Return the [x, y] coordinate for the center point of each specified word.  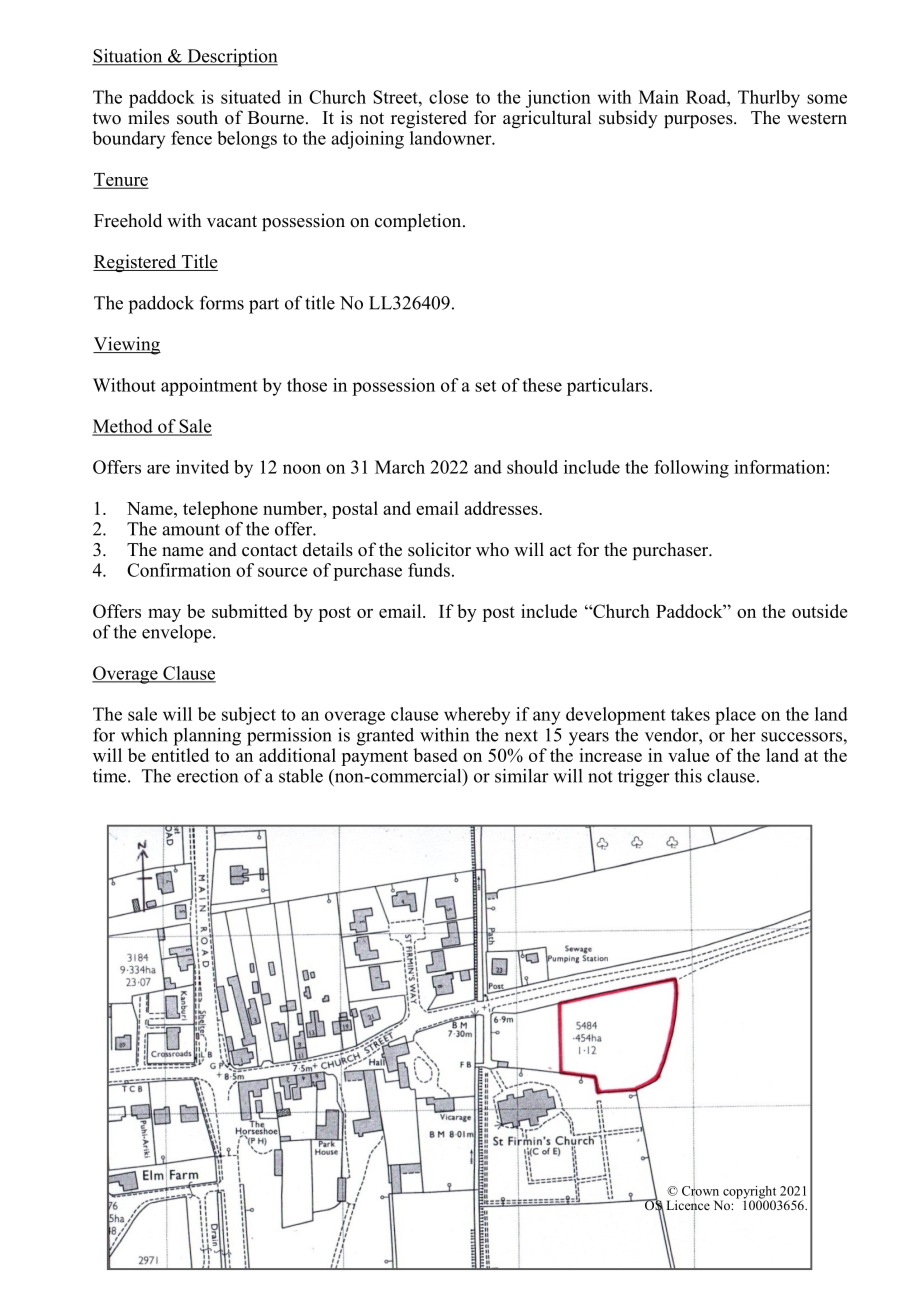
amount [191, 530]
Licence [688, 1205]
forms [222, 303]
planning [207, 737]
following [691, 469]
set [485, 386]
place [735, 716]
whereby [477, 716]
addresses [502, 508]
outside [819, 611]
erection [207, 776]
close [449, 97]
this [688, 776]
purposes [699, 121]
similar [522, 776]
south [197, 117]
